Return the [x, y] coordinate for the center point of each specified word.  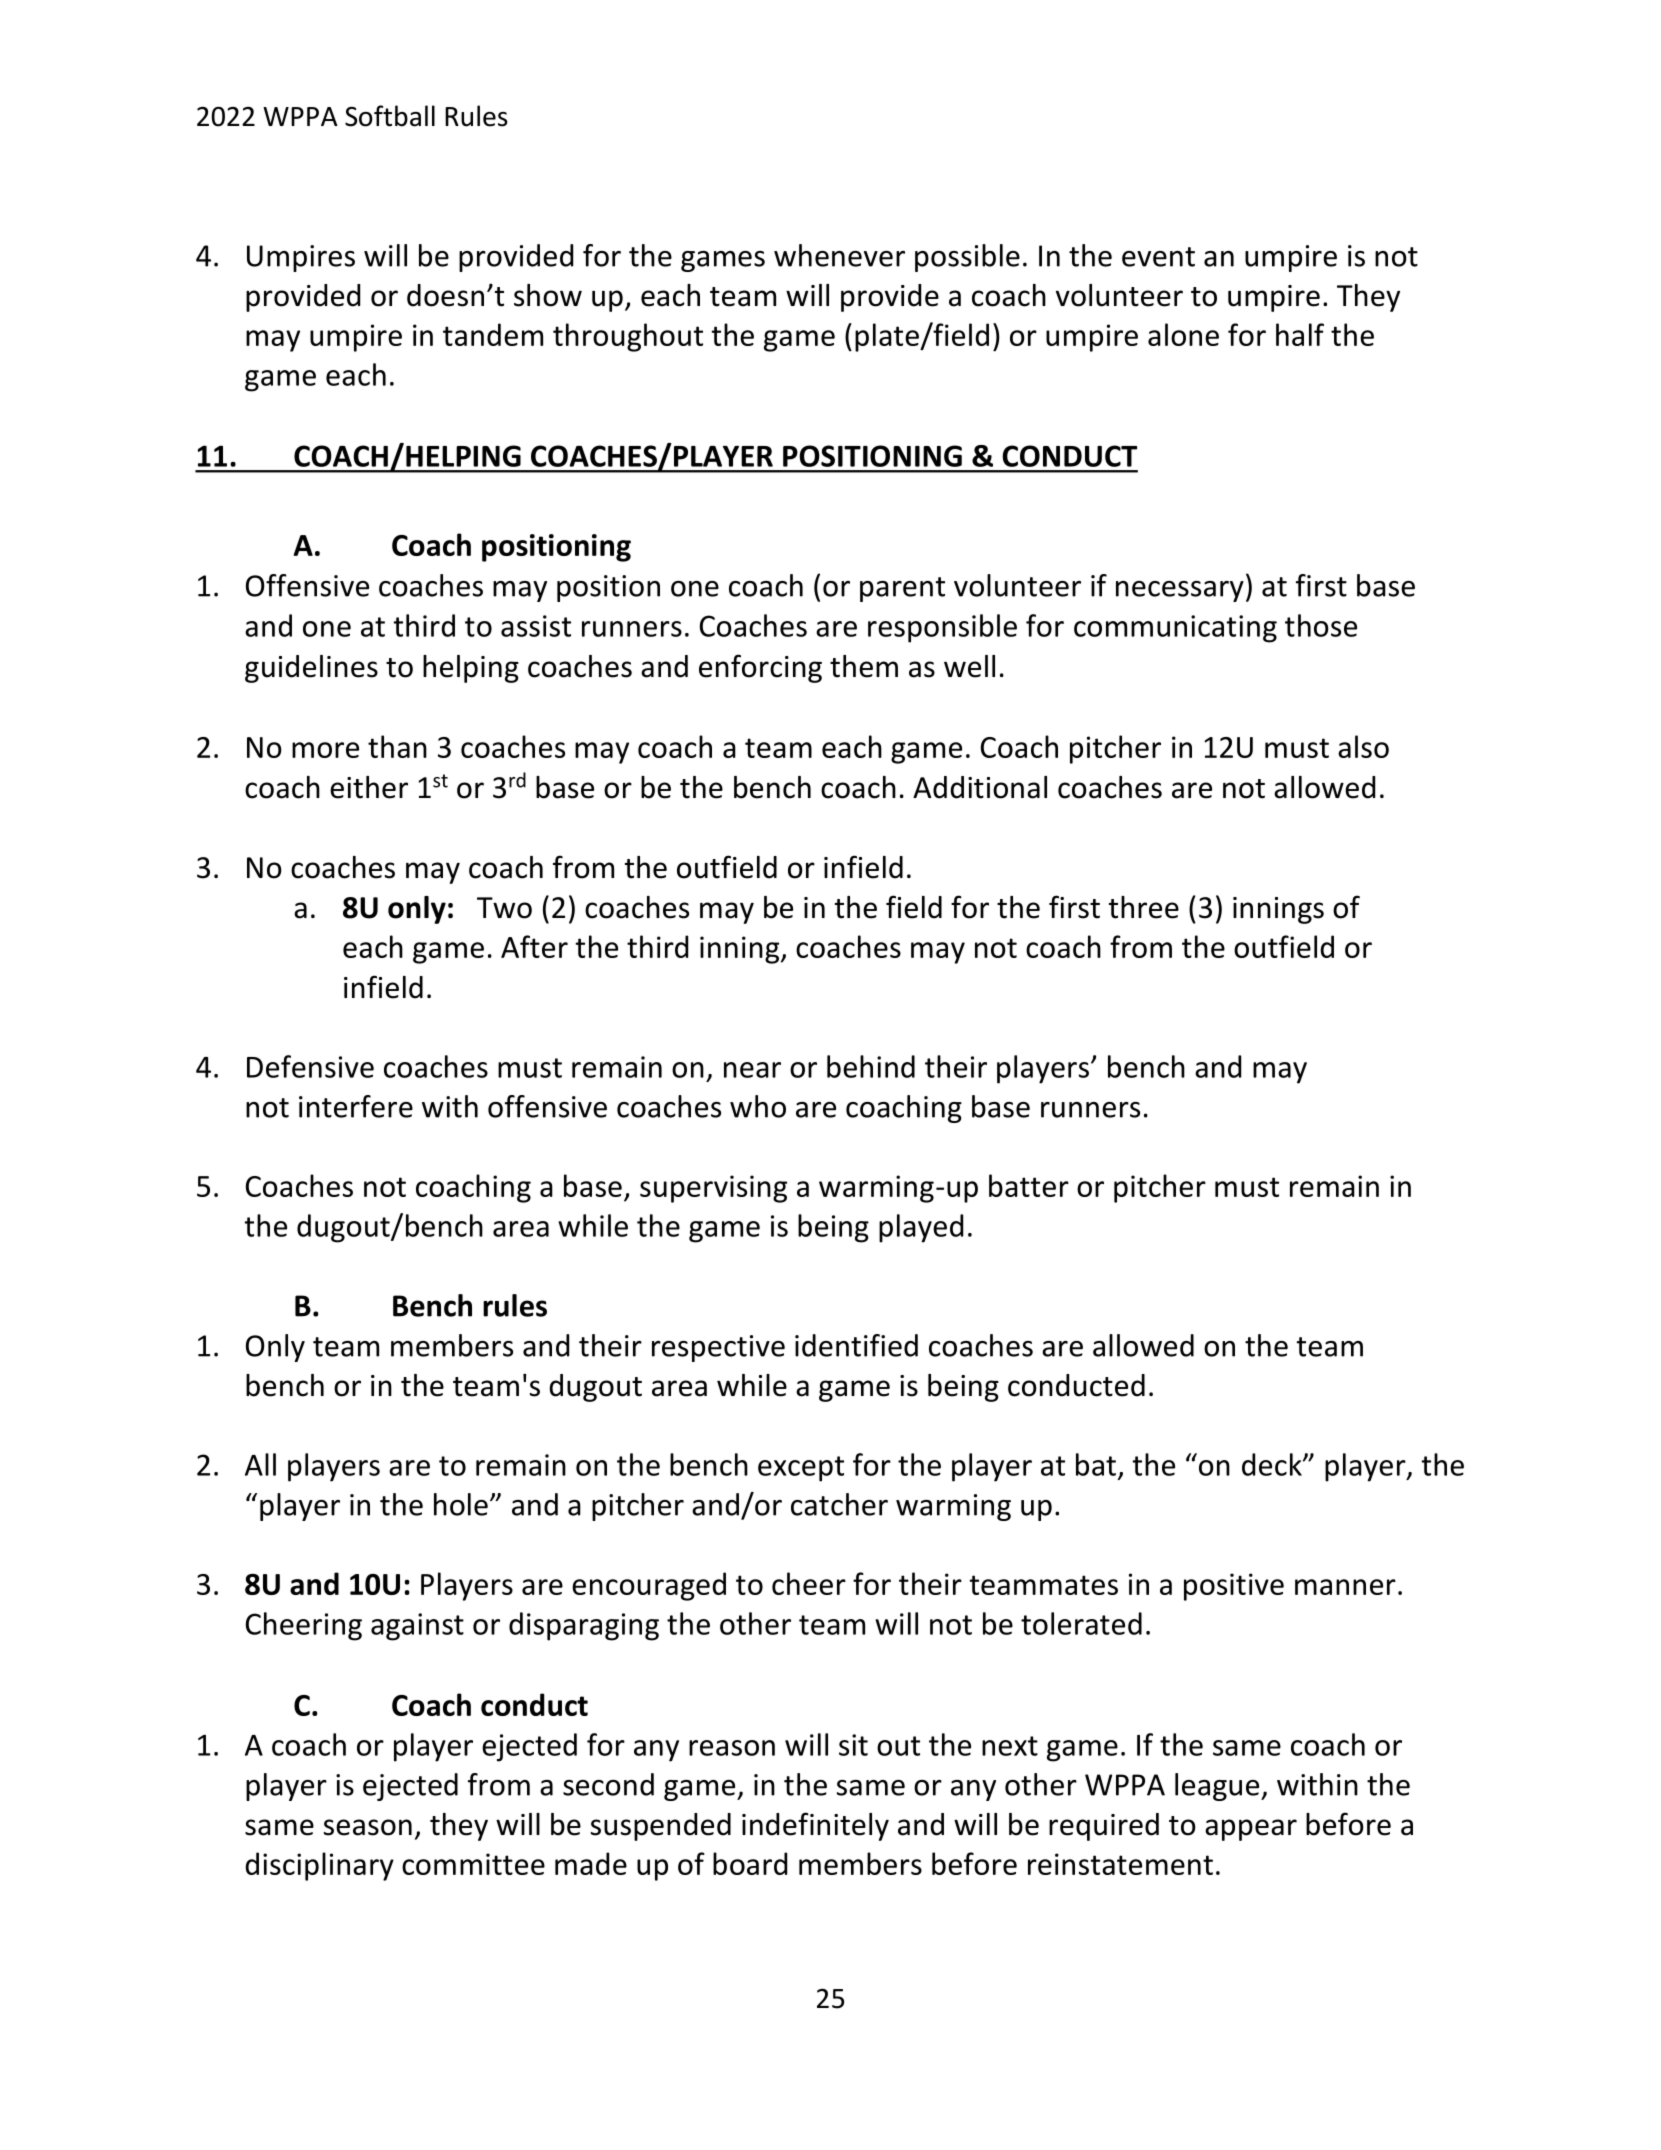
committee [473, 1864]
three [1144, 907]
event [1158, 257]
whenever [839, 255]
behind [871, 1066]
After [534, 946]
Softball [390, 116]
